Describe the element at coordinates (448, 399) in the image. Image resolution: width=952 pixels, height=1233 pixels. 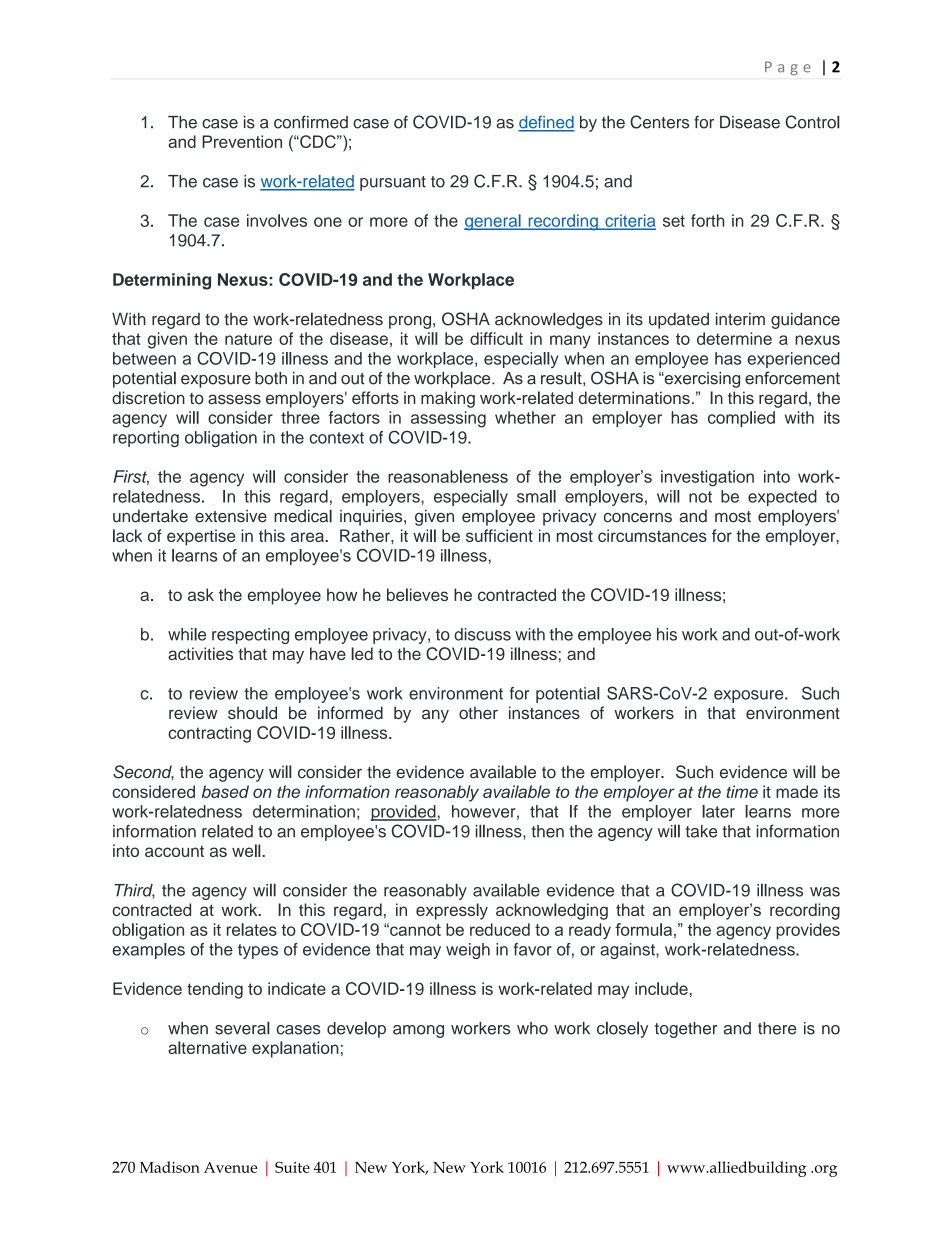
I see `making` at that location.
